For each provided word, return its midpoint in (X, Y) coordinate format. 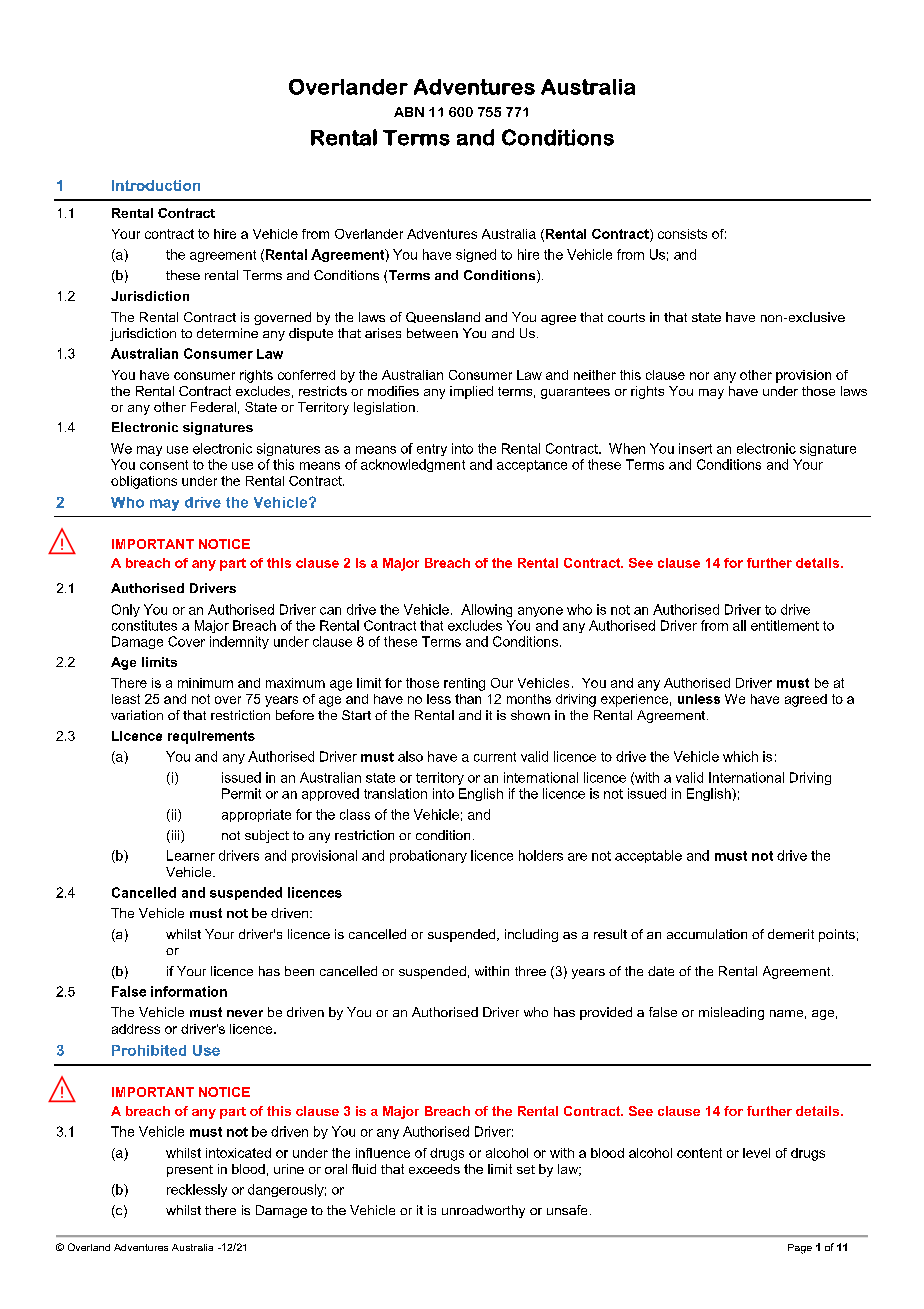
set (526, 1169)
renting (464, 684)
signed (476, 255)
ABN (409, 112)
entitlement (785, 625)
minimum (205, 683)
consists (682, 234)
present (190, 1171)
